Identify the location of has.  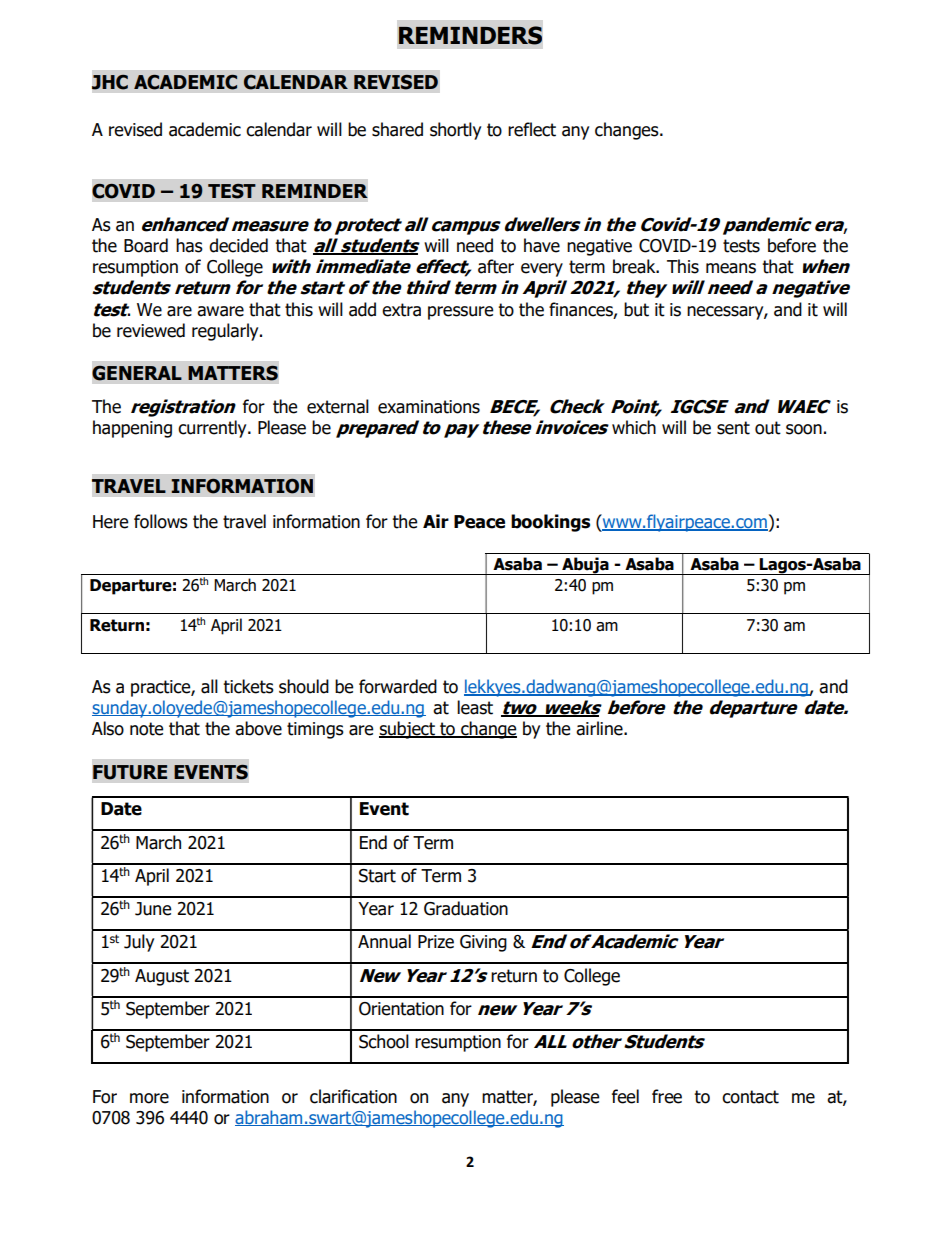
(189, 245).
